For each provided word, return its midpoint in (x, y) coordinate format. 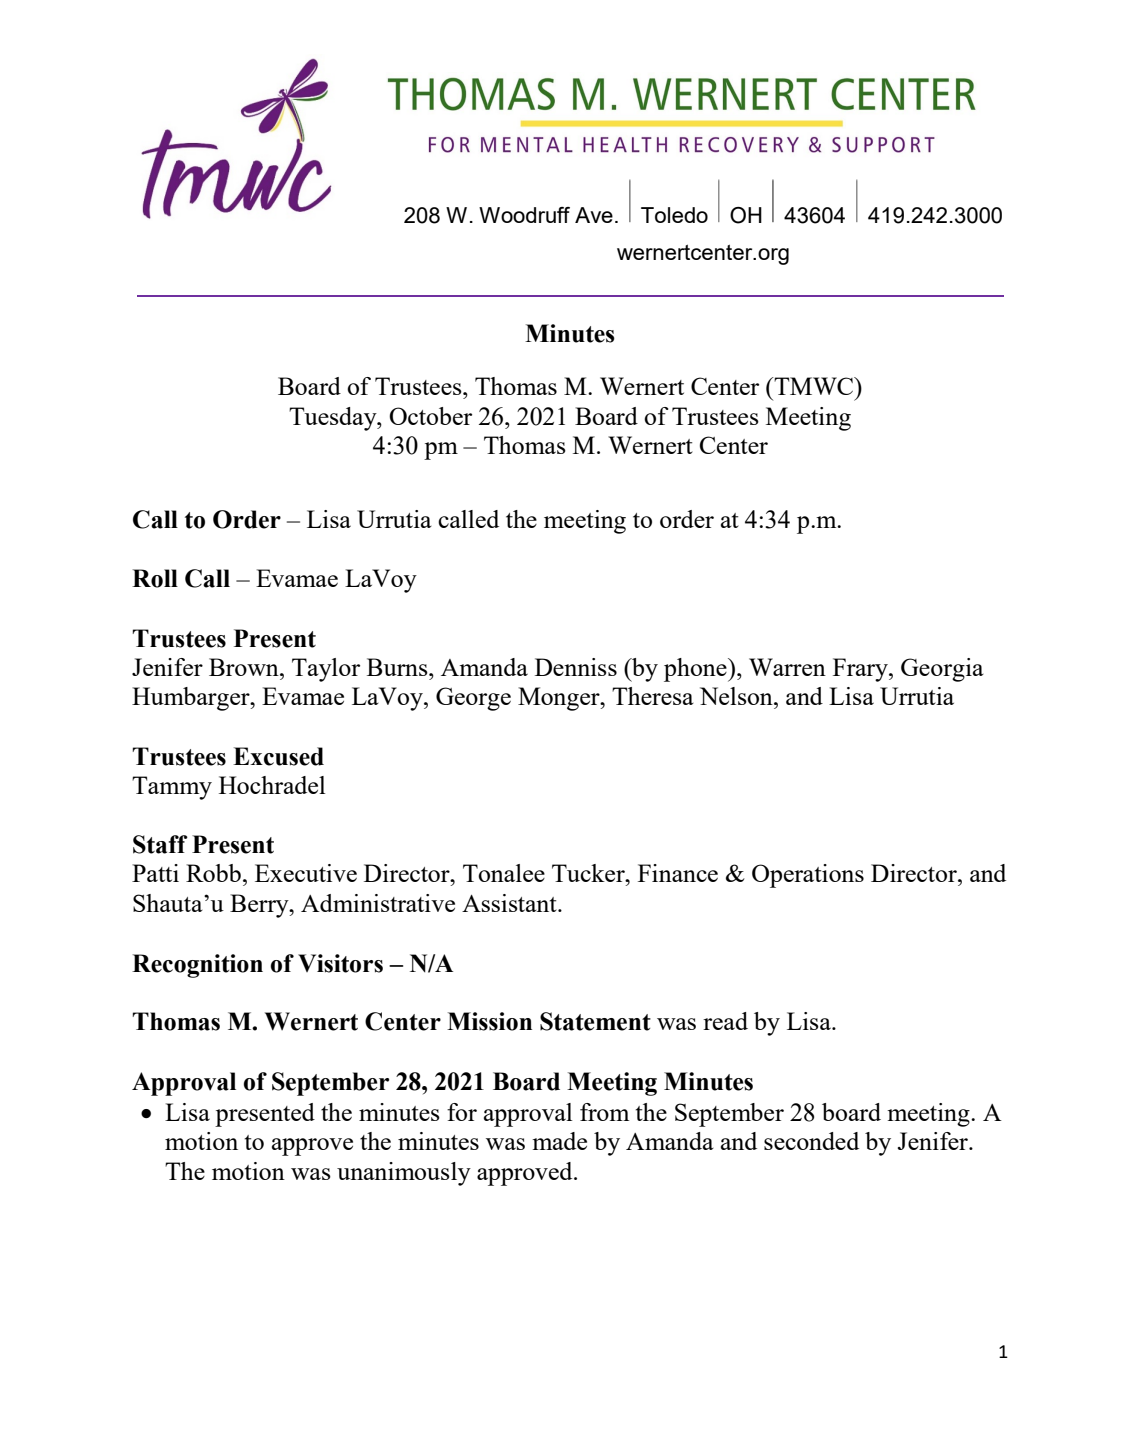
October (430, 416)
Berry (260, 906)
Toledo (674, 215)
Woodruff (524, 215)
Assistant (510, 903)
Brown (245, 667)
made (559, 1141)
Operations (808, 876)
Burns (398, 667)
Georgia (942, 670)
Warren (787, 667)
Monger (560, 699)
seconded (811, 1141)
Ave (594, 215)
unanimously (404, 1174)
